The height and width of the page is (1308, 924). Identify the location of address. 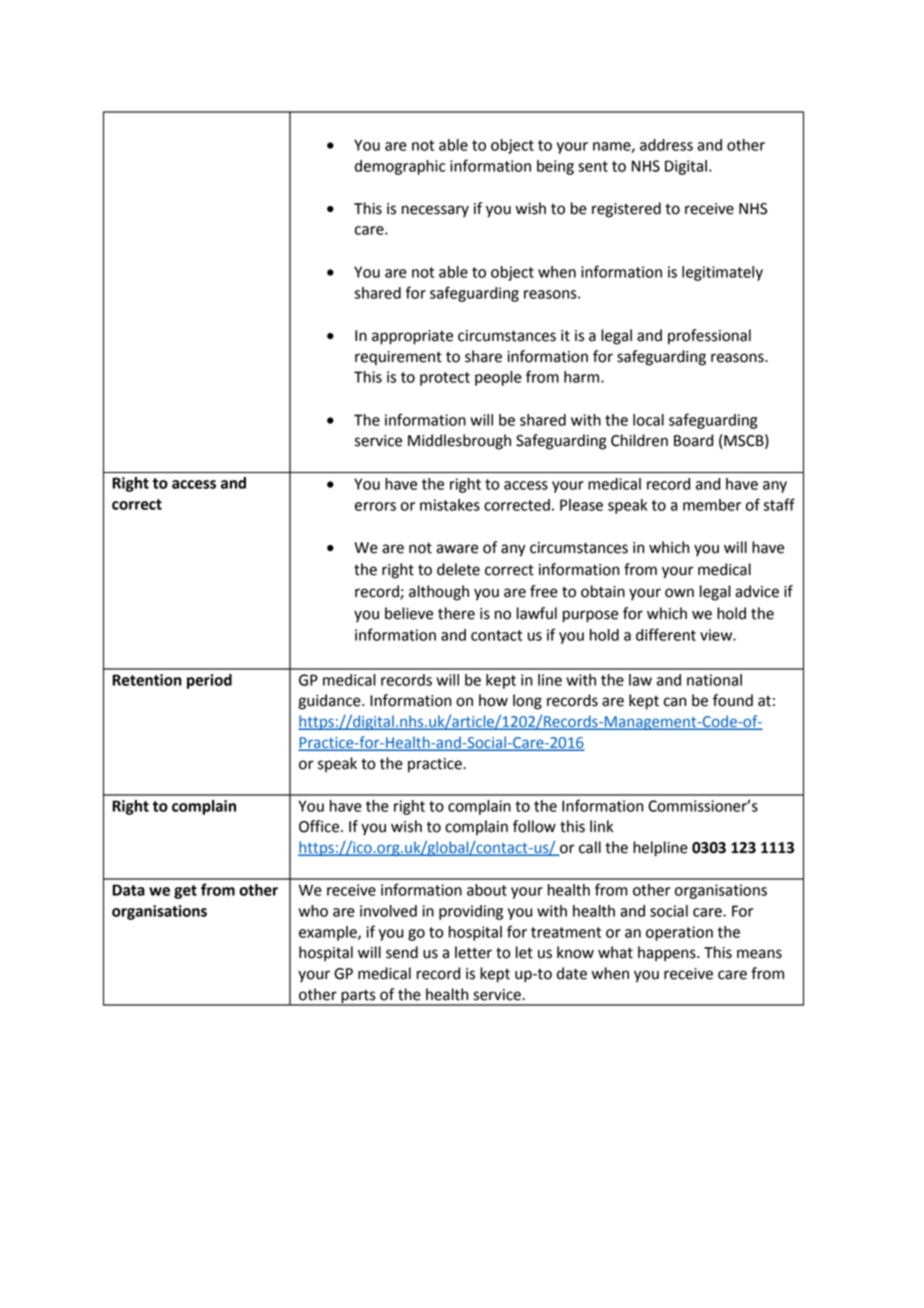
(666, 145).
